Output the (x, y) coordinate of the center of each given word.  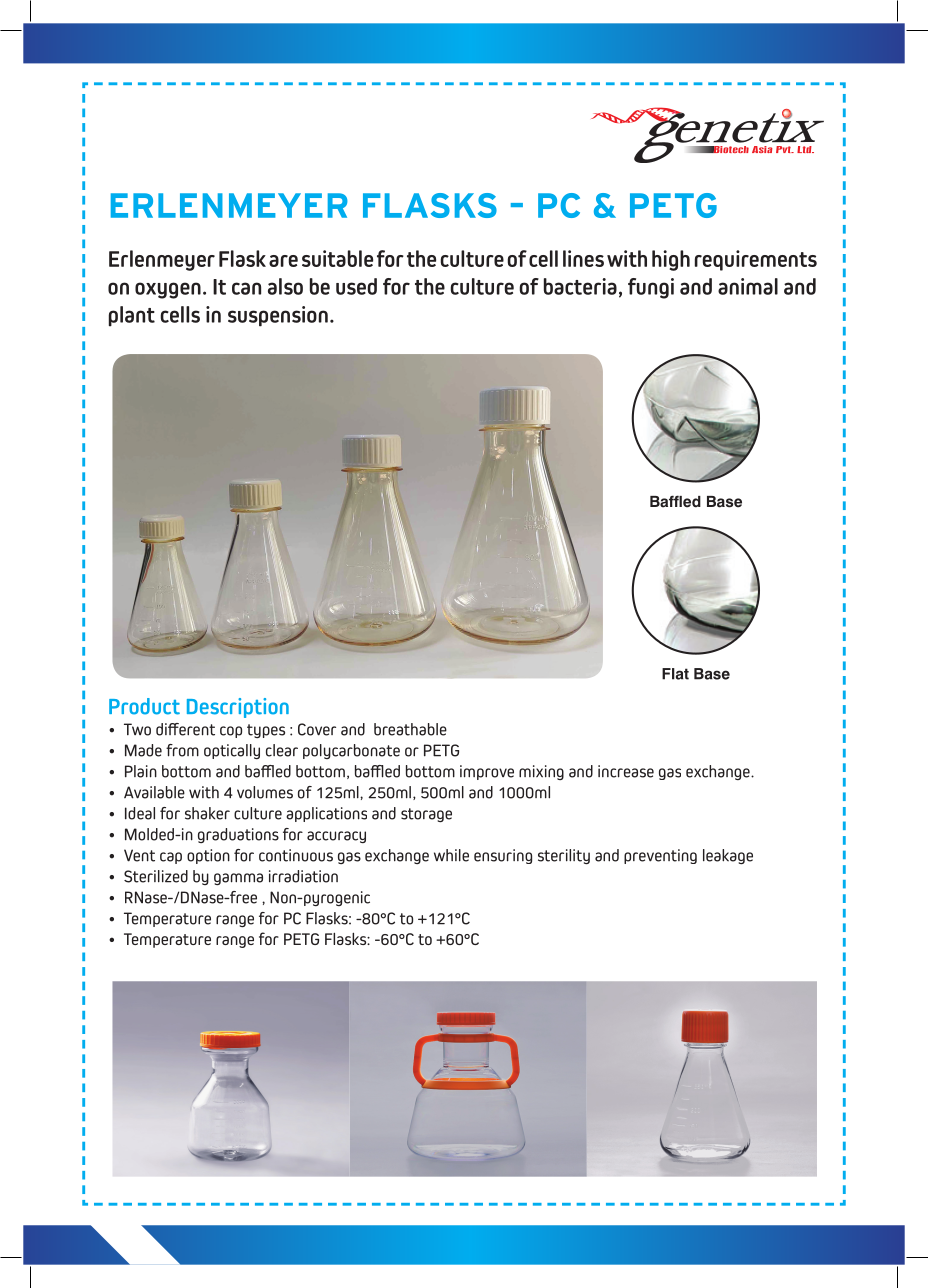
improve (487, 772)
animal (748, 286)
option (208, 856)
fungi (651, 288)
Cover (317, 729)
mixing (541, 772)
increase (626, 771)
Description (238, 708)
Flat (675, 674)
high (671, 260)
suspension (278, 316)
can (246, 288)
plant (132, 316)
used (356, 286)
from (182, 750)
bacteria (580, 286)
